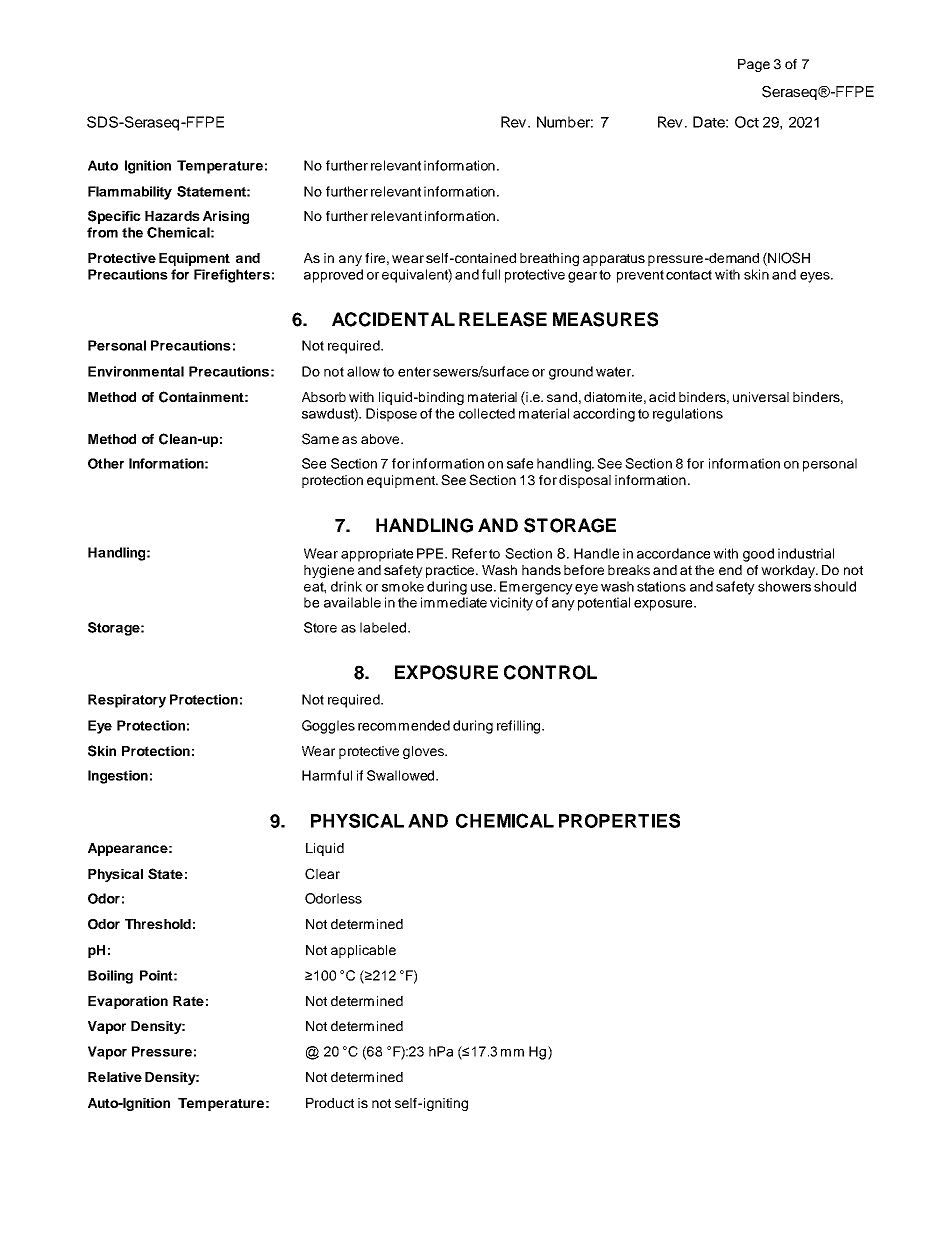 This screenshot has height=1233, width=952. I want to click on showers, so click(784, 586).
